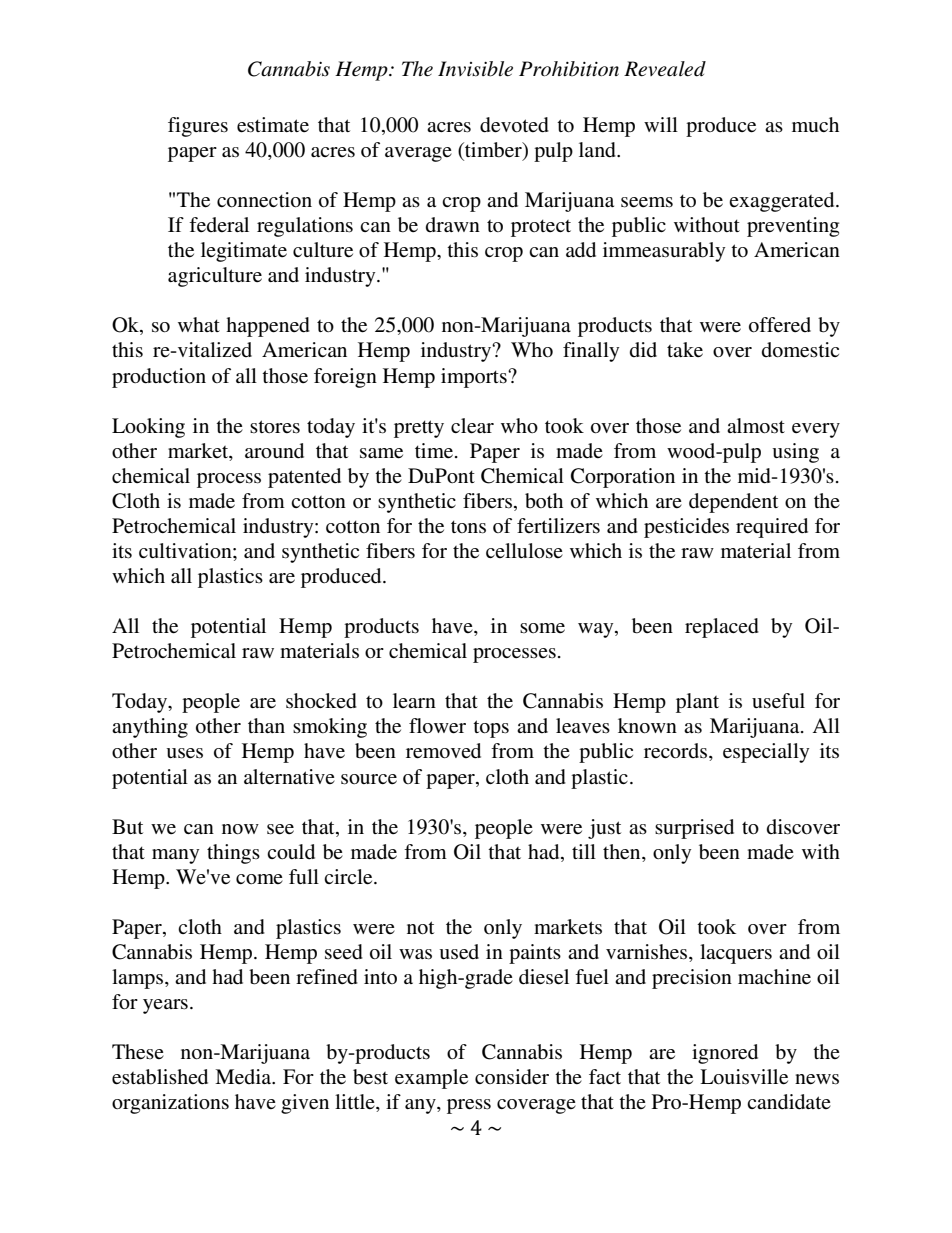 The image size is (952, 1233). What do you see at coordinates (756, 426) in the screenshot?
I see `almost` at bounding box center [756, 426].
